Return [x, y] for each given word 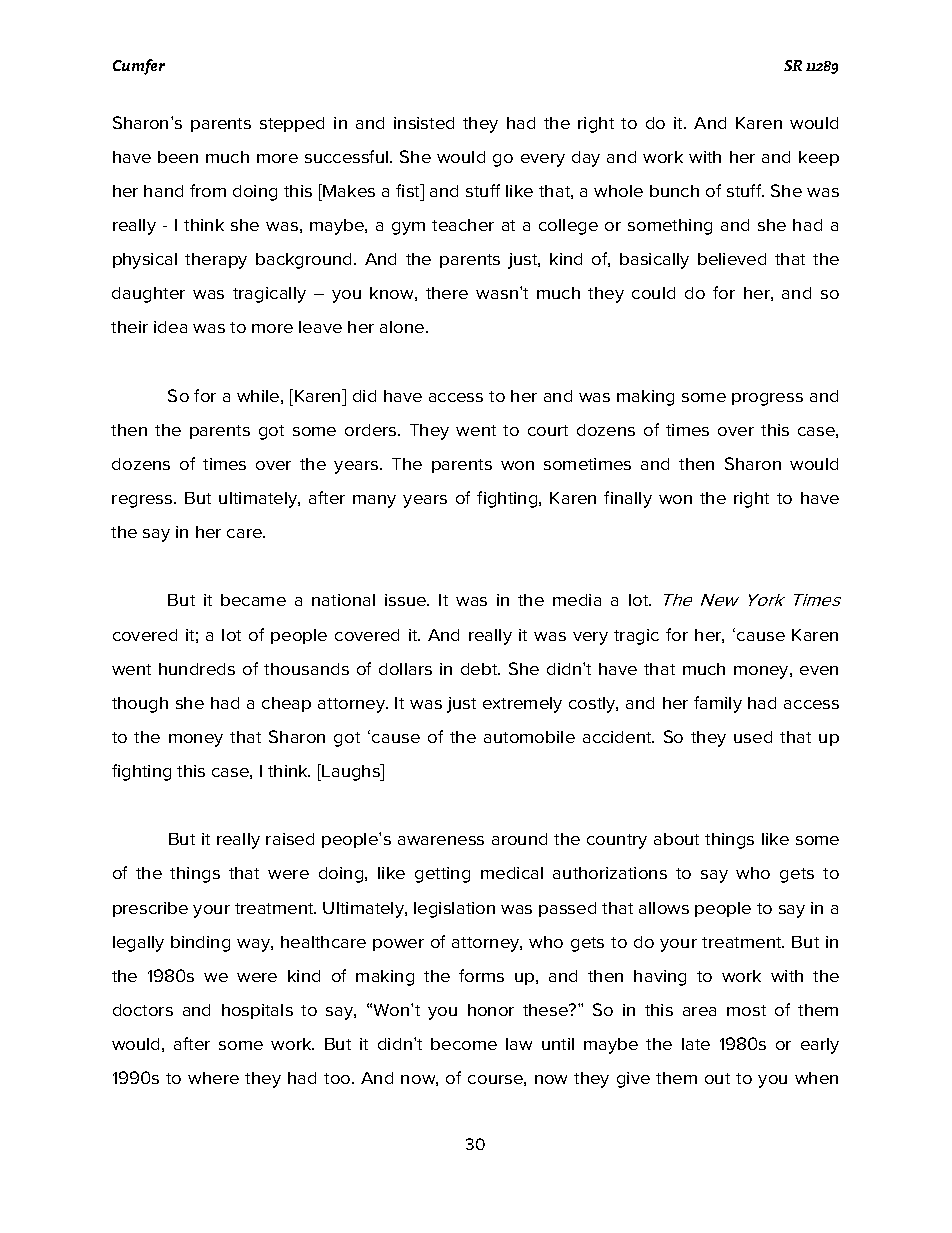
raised [290, 839]
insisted [424, 123]
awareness [441, 840]
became [253, 600]
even [819, 670]
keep [819, 158]
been [178, 157]
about [676, 839]
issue [407, 600]
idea [170, 327]
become [464, 1044]
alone [403, 327]
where [213, 1078]
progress [767, 399]
